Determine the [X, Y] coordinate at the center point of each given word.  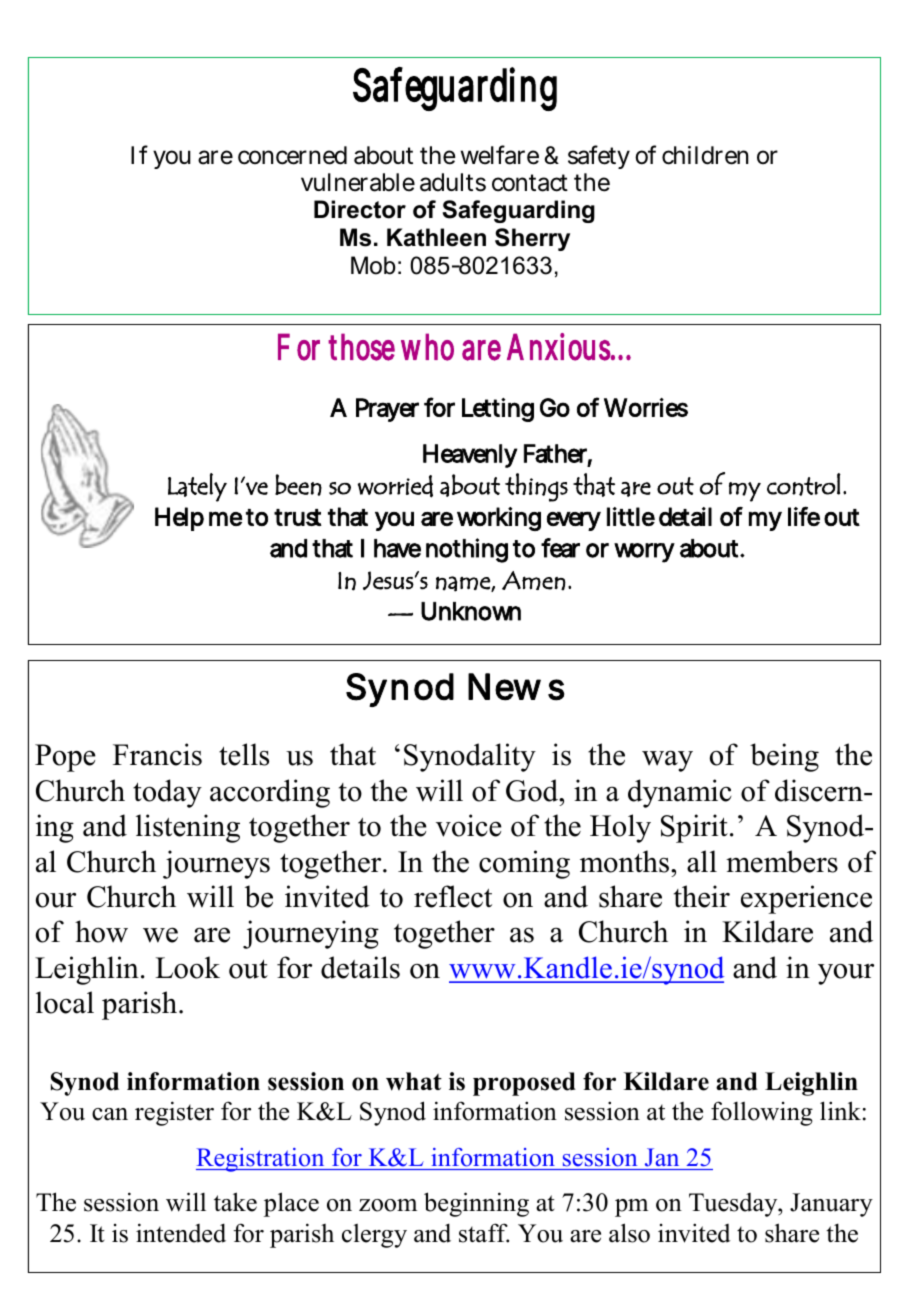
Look [187, 967]
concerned [292, 155]
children [705, 155]
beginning [476, 1204]
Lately [197, 487]
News [516, 687]
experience [806, 899]
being [784, 757]
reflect [453, 896]
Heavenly [470, 456]
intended [181, 1233]
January [831, 1205]
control [804, 484]
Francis [157, 754]
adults [453, 182]
